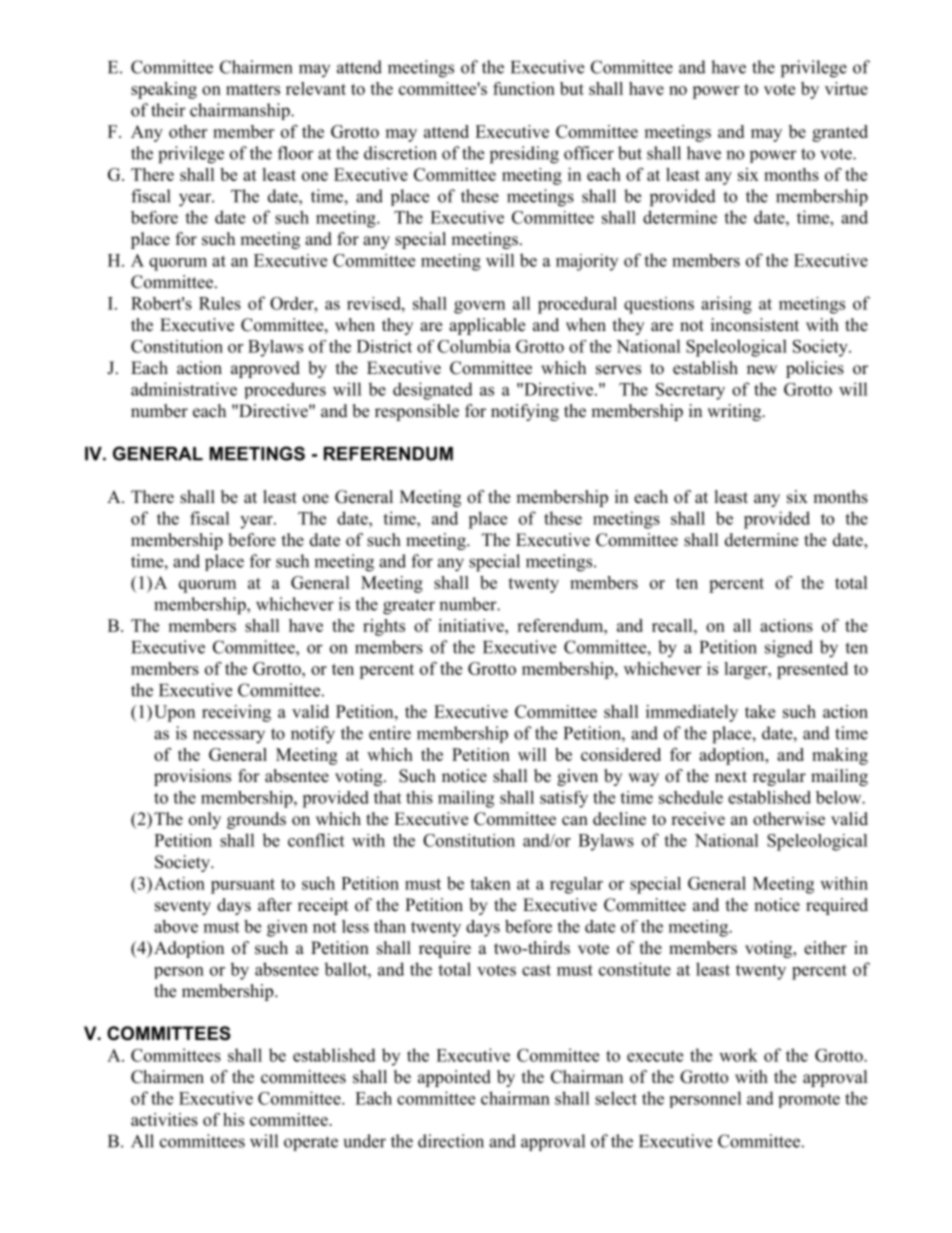 Image resolution: width=952 pixels, height=1233 pixels. What do you see at coordinates (451, 1141) in the screenshot?
I see `direction` at bounding box center [451, 1141].
